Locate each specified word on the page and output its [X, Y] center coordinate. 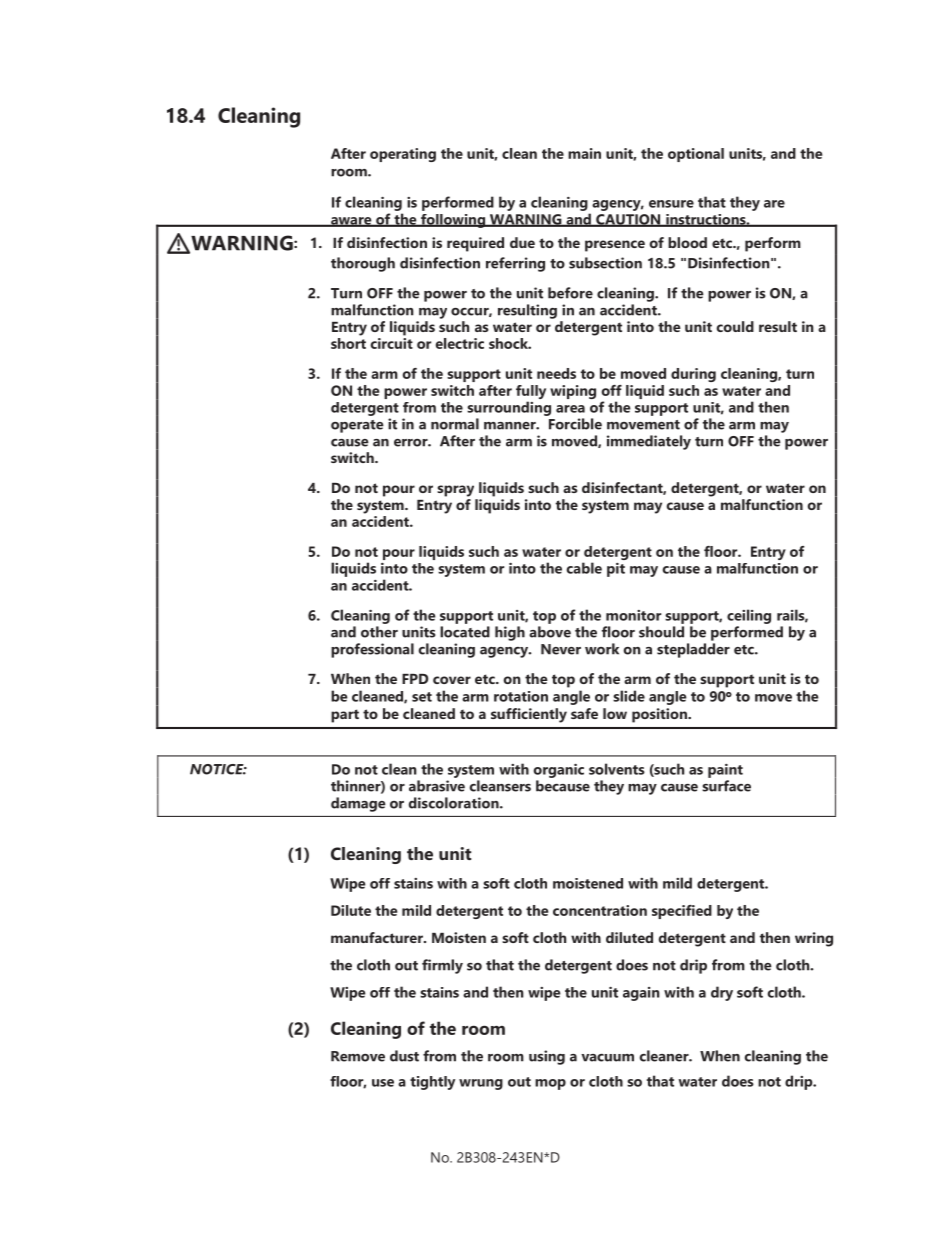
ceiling [749, 616]
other [379, 632]
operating [403, 155]
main [584, 153]
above [550, 632]
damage [358, 804]
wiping [573, 392]
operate [357, 426]
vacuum [607, 1058]
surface [726, 786]
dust [404, 1056]
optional [696, 155]
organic [559, 771]
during [693, 375]
